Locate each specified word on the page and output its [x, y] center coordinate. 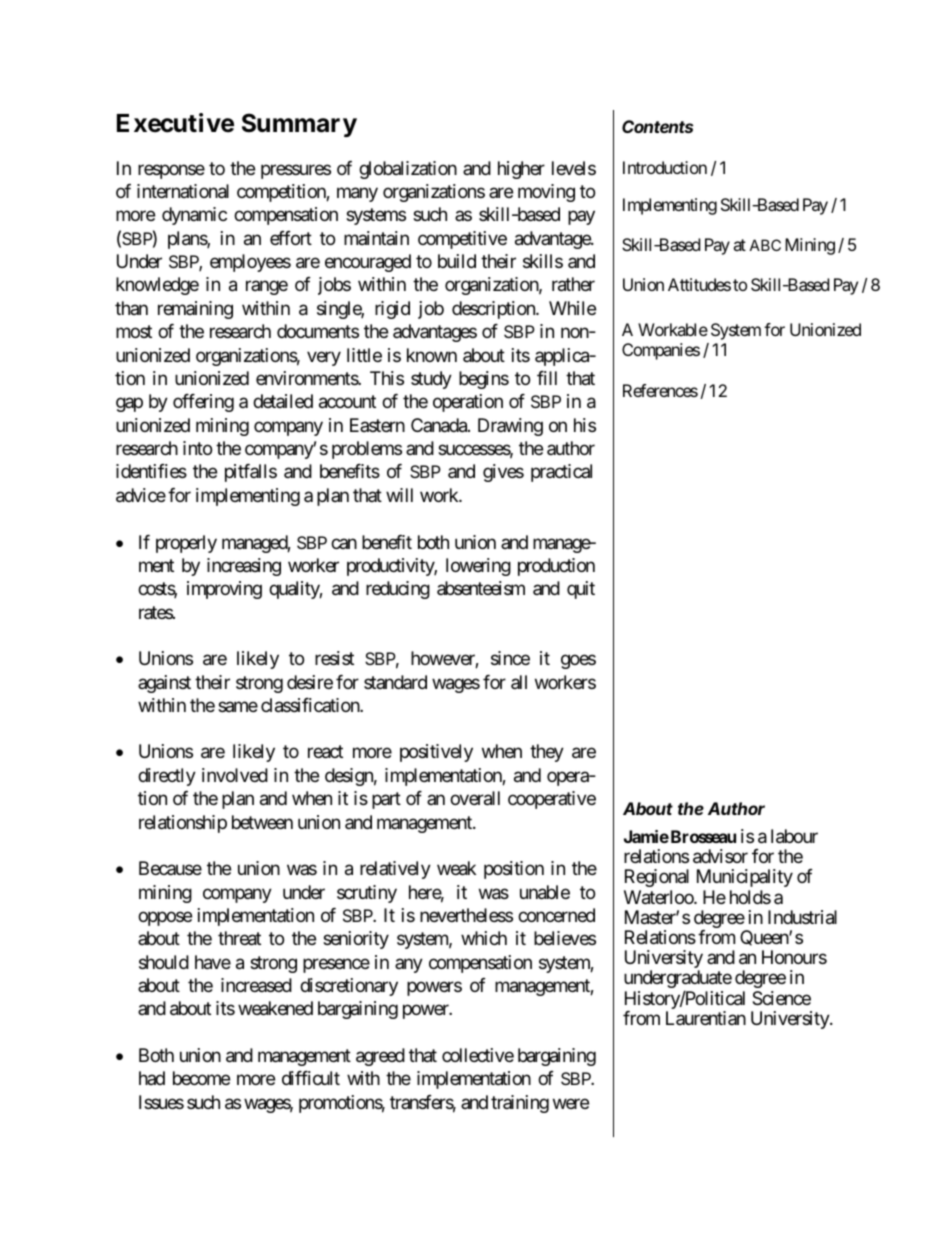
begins [484, 380]
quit [581, 590]
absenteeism [481, 588]
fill [547, 378]
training [520, 1104]
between [262, 822]
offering [203, 403]
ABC [765, 245]
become [201, 1078]
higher [521, 170]
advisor [720, 856]
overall [475, 798]
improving [224, 590]
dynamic [194, 216]
